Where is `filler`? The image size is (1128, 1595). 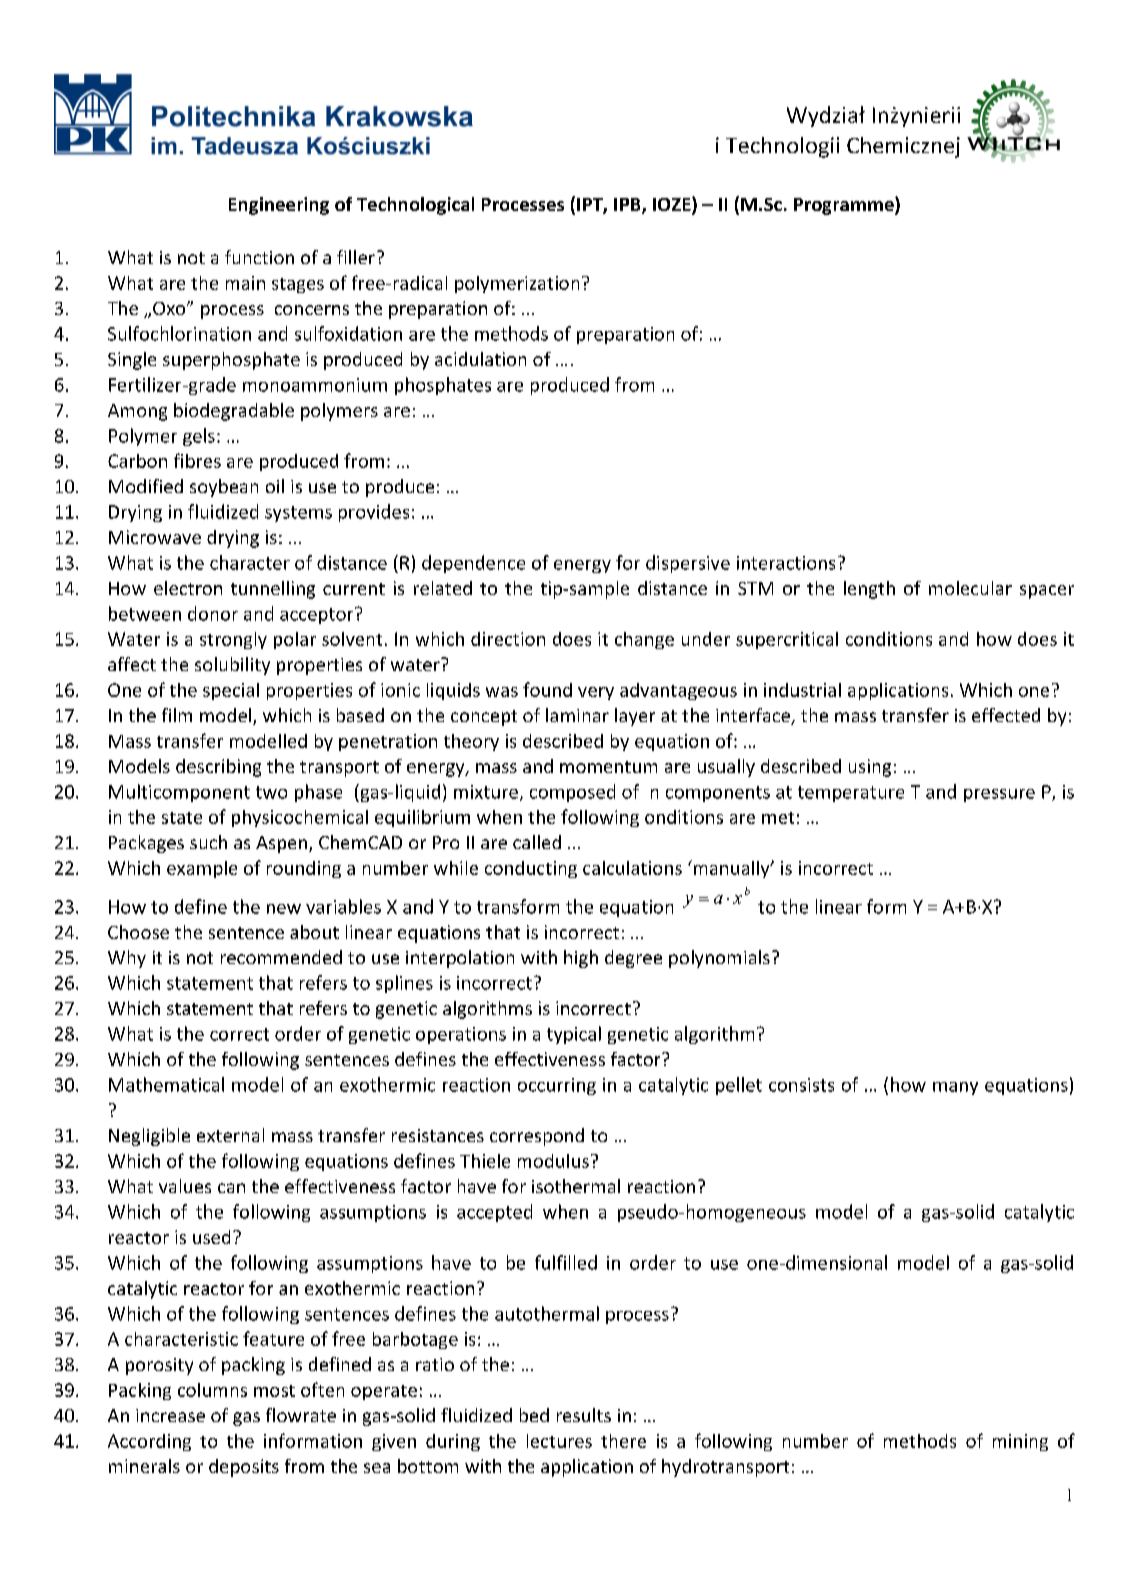 filler is located at coordinates (356, 257).
